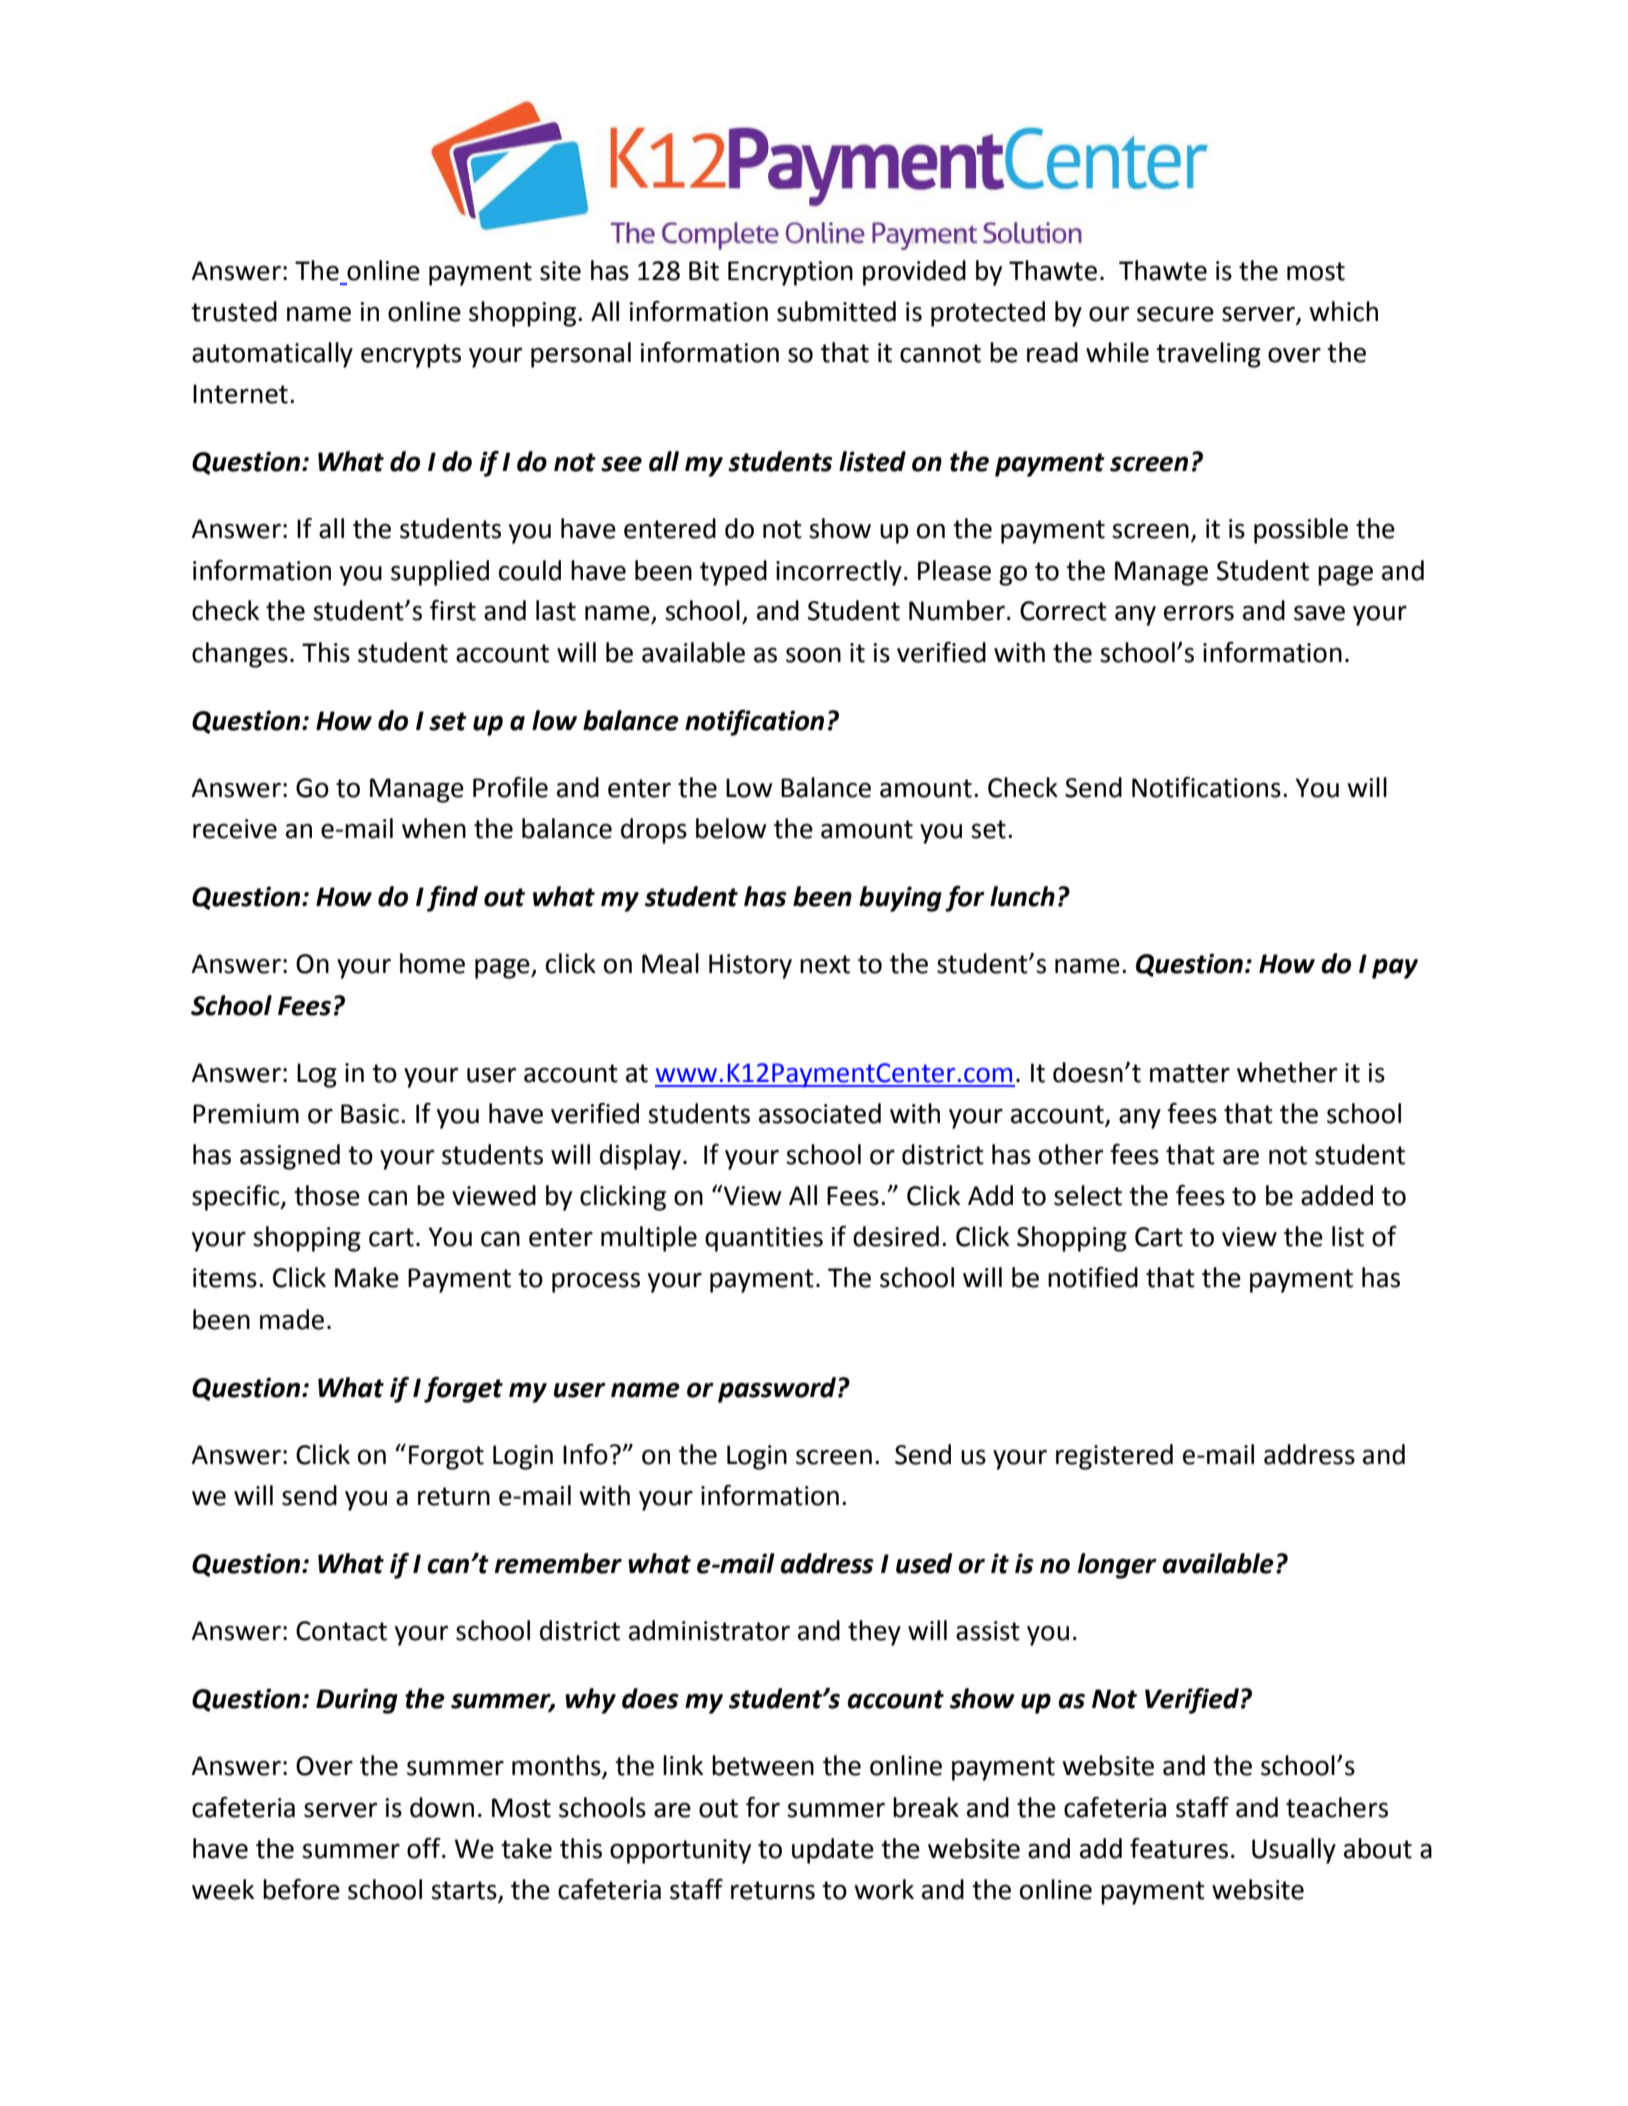 This page has height=2106, width=1628. I want to click on associated, so click(820, 1113).
